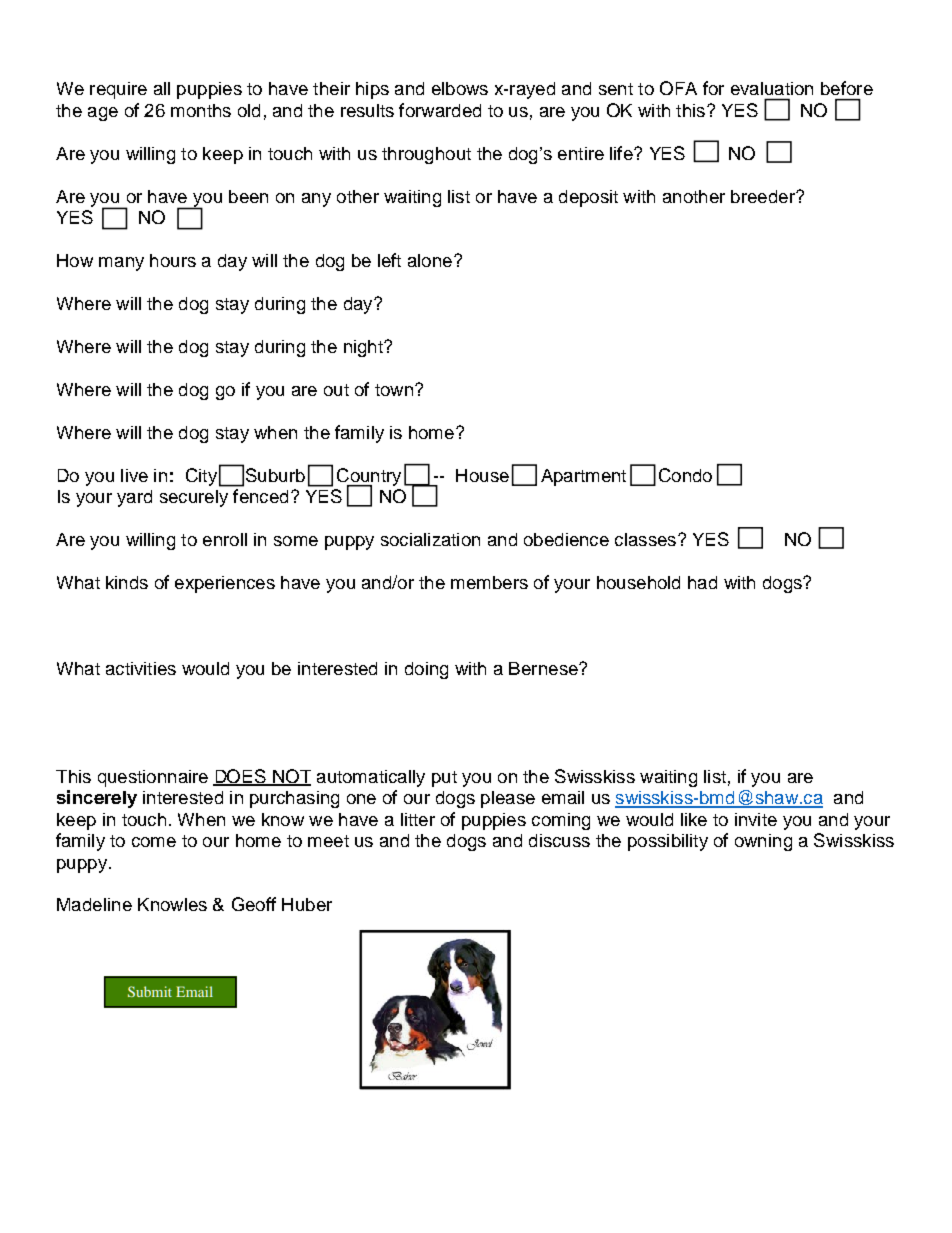 Image resolution: width=952 pixels, height=1233 pixels. I want to click on months, so click(201, 110).
